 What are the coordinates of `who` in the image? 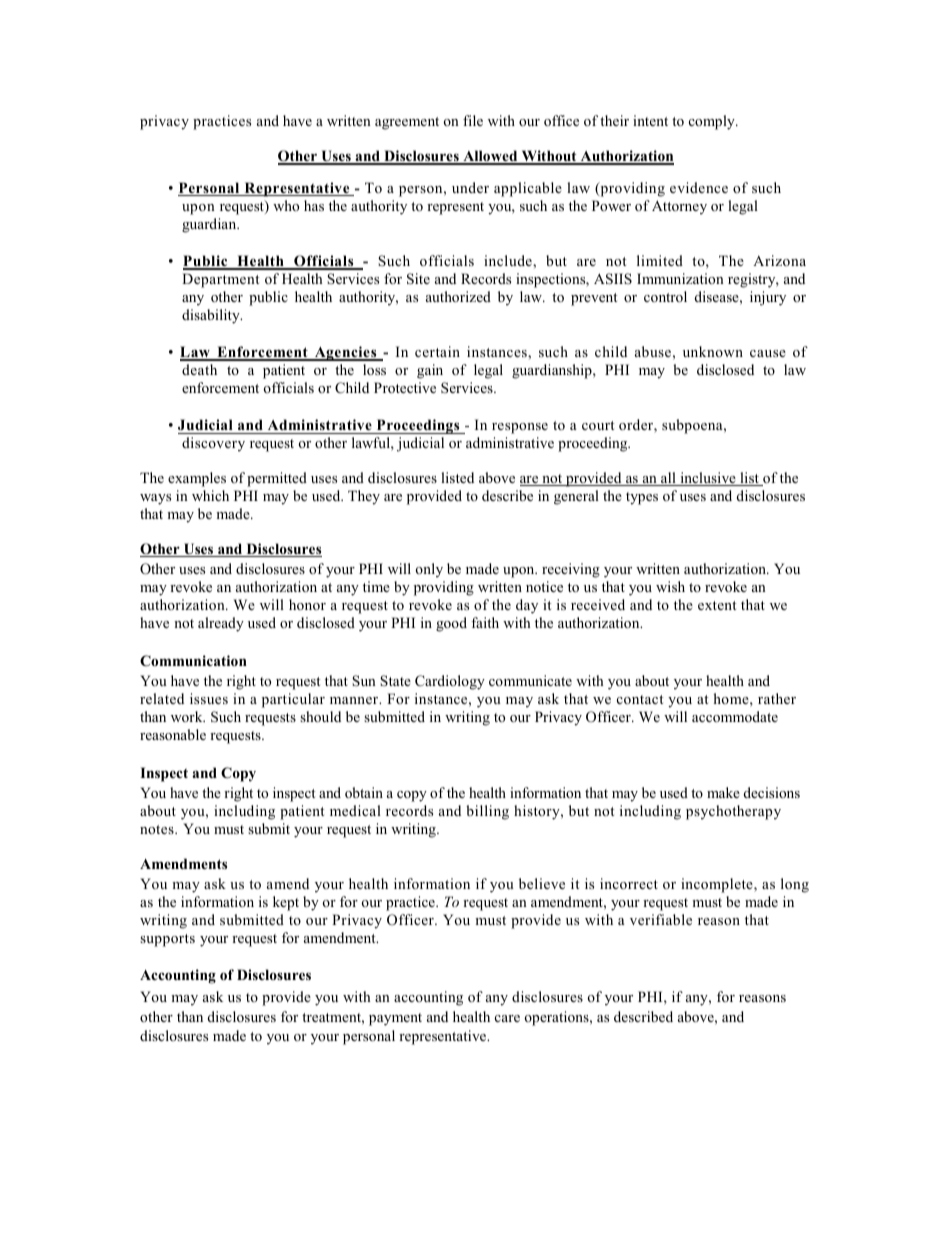 It's located at (286, 205).
